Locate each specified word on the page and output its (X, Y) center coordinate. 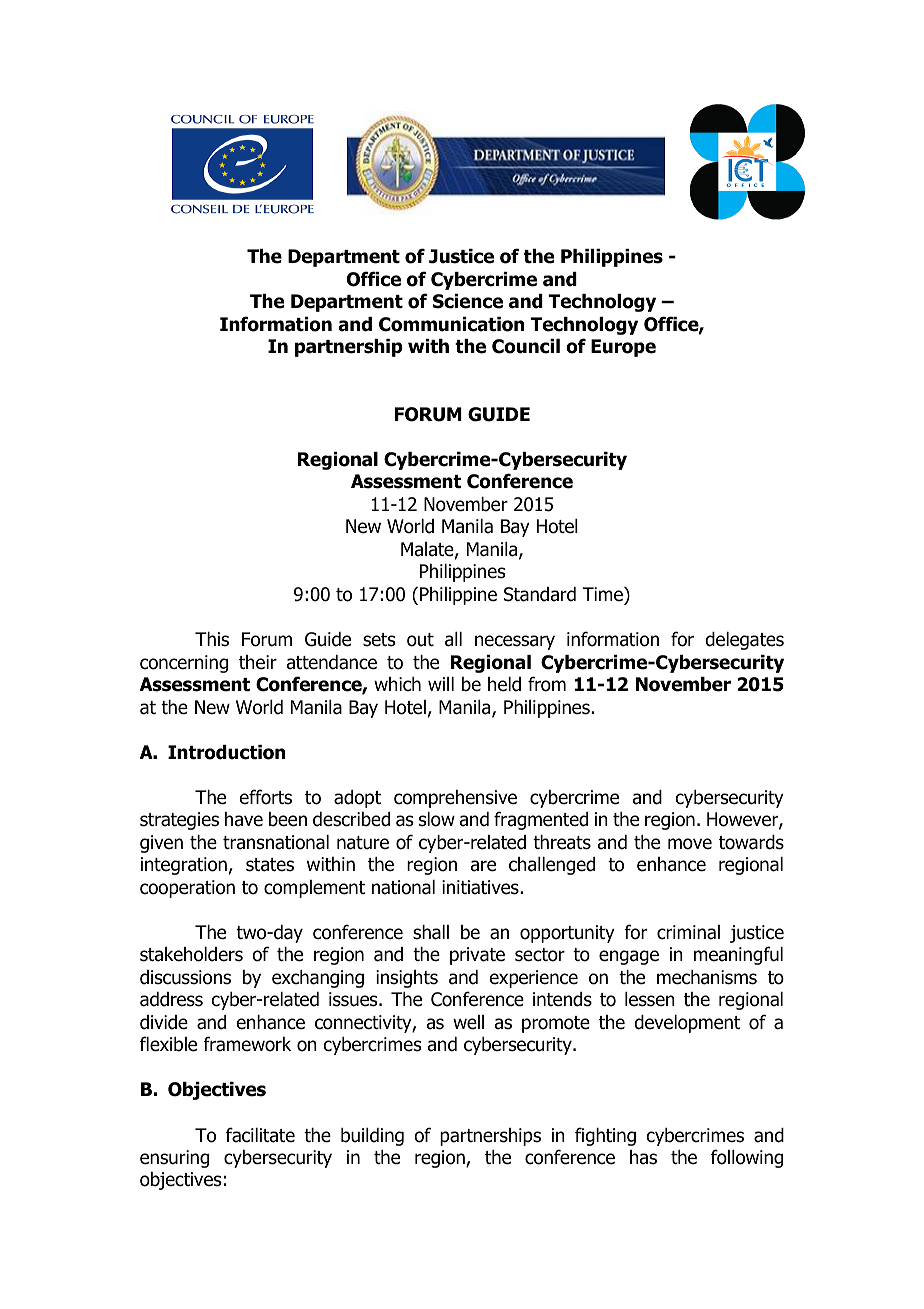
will (441, 684)
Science (468, 301)
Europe (623, 348)
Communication (451, 324)
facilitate (260, 1135)
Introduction (226, 752)
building (372, 1137)
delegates (745, 641)
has (643, 1157)
